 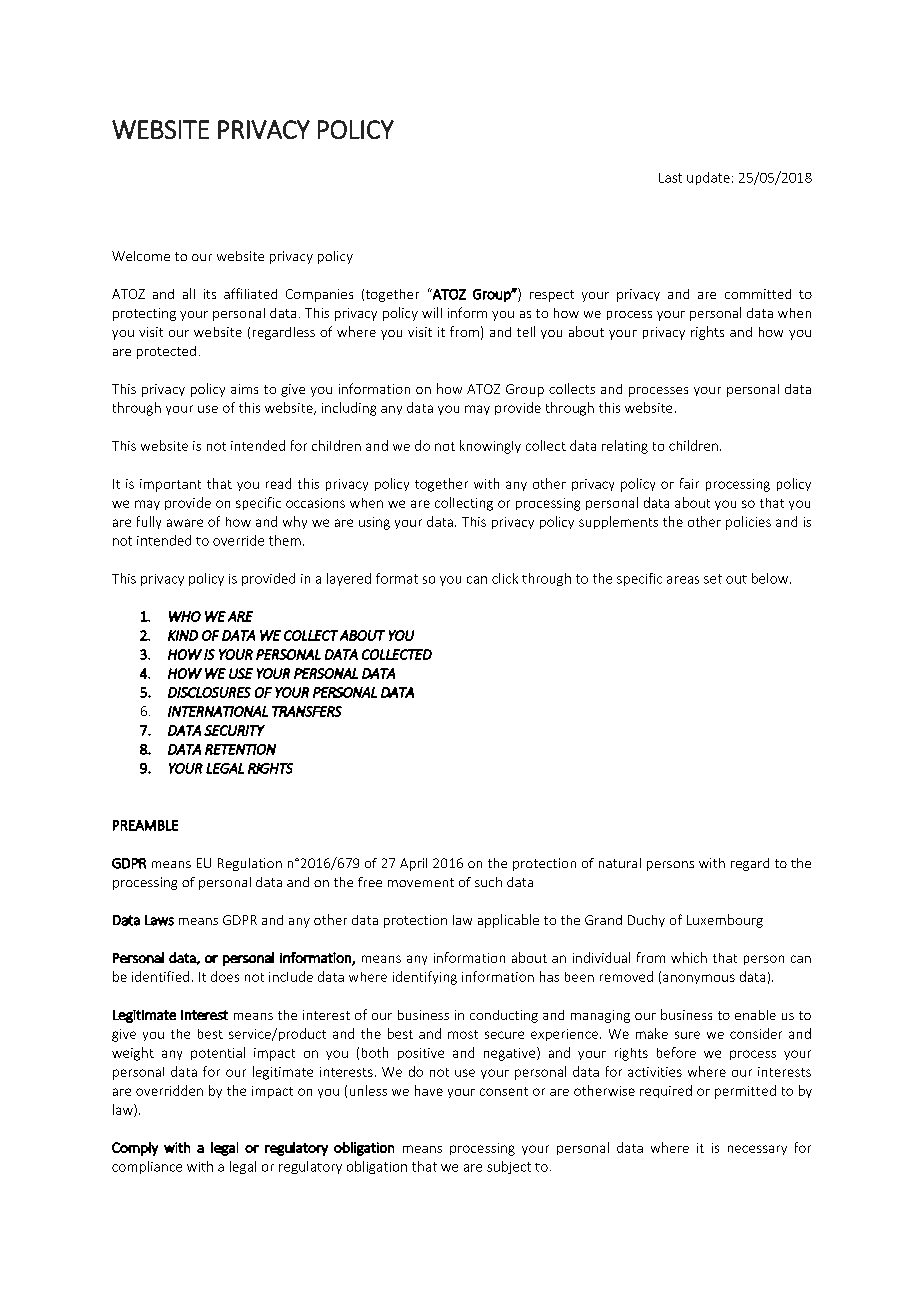 I want to click on identifying, so click(x=425, y=978).
